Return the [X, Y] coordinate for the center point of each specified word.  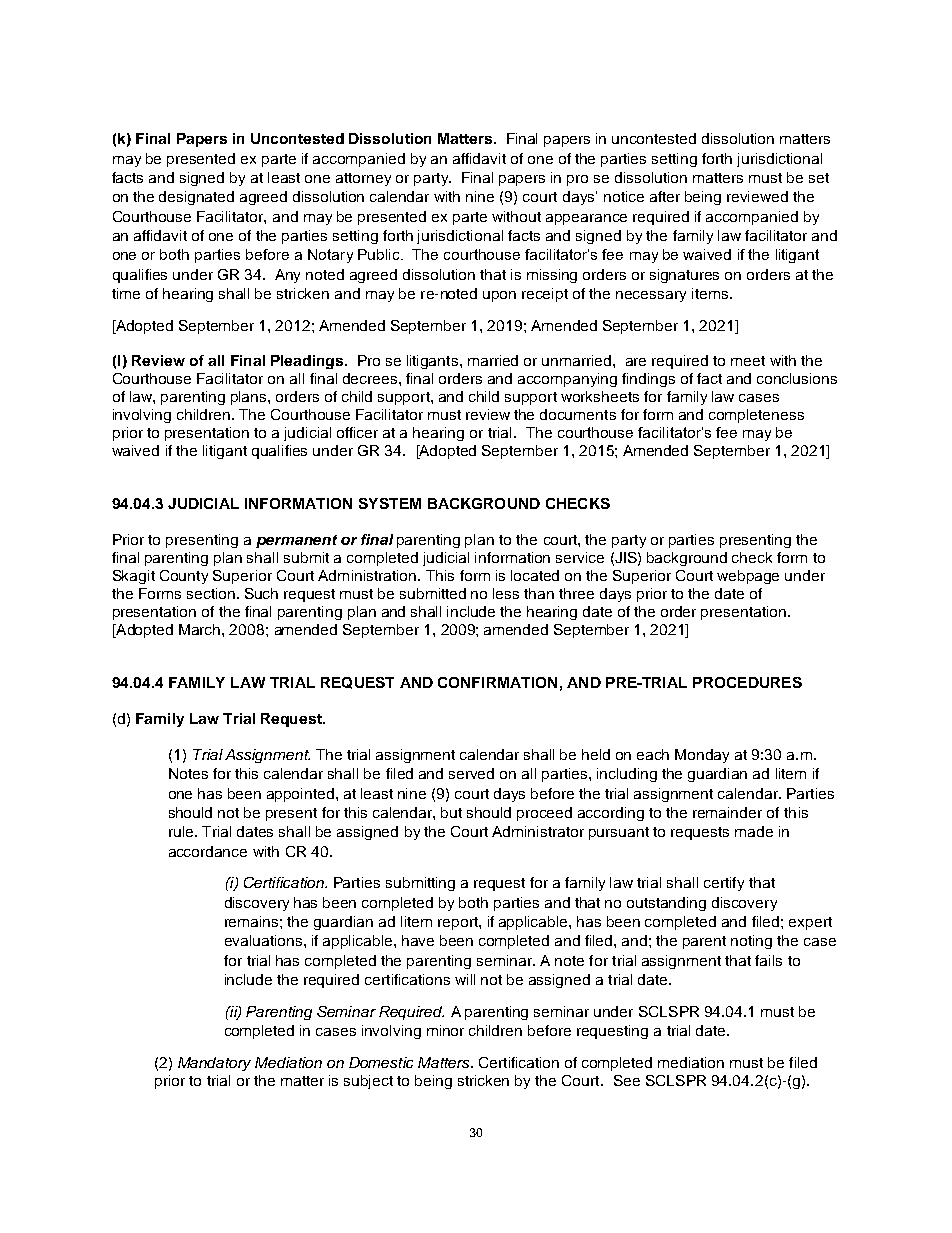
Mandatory [214, 1064]
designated [196, 198]
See [627, 1080]
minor [445, 1030]
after [665, 196]
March [201, 629]
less [506, 593]
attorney [363, 179]
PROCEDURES [747, 682]
